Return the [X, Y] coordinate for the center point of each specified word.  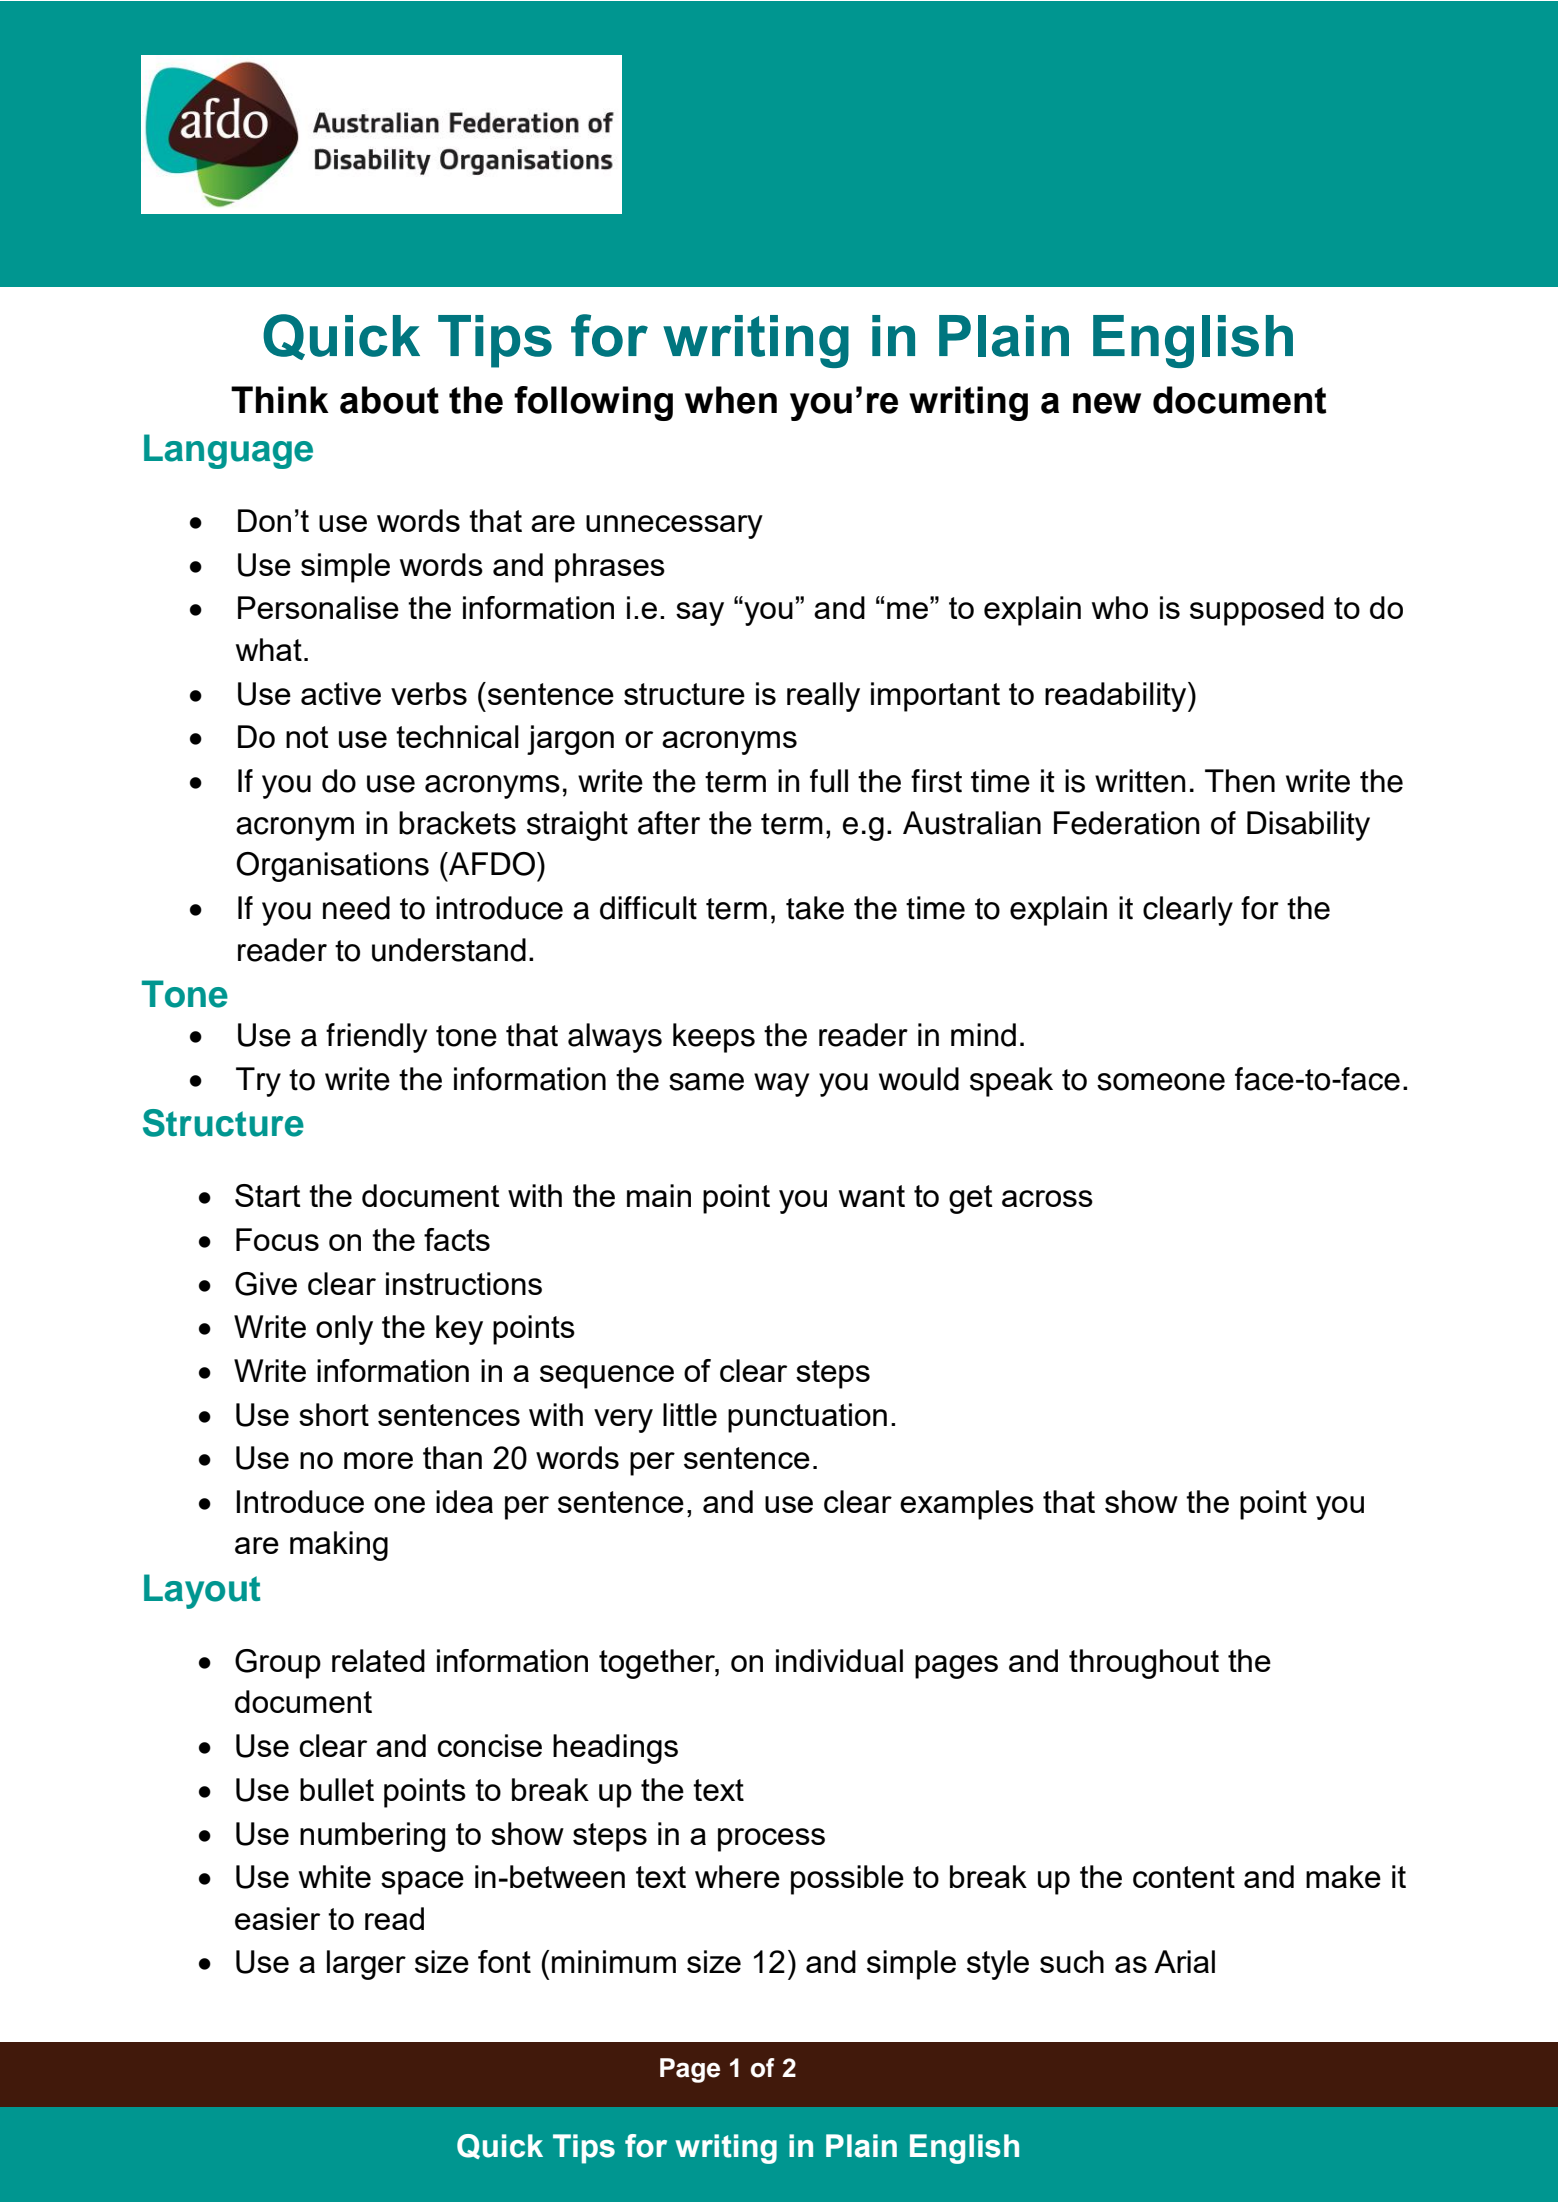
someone [1161, 1082]
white [335, 1876]
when [731, 400]
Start [268, 1195]
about [389, 400]
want [872, 1196]
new [1107, 403]
